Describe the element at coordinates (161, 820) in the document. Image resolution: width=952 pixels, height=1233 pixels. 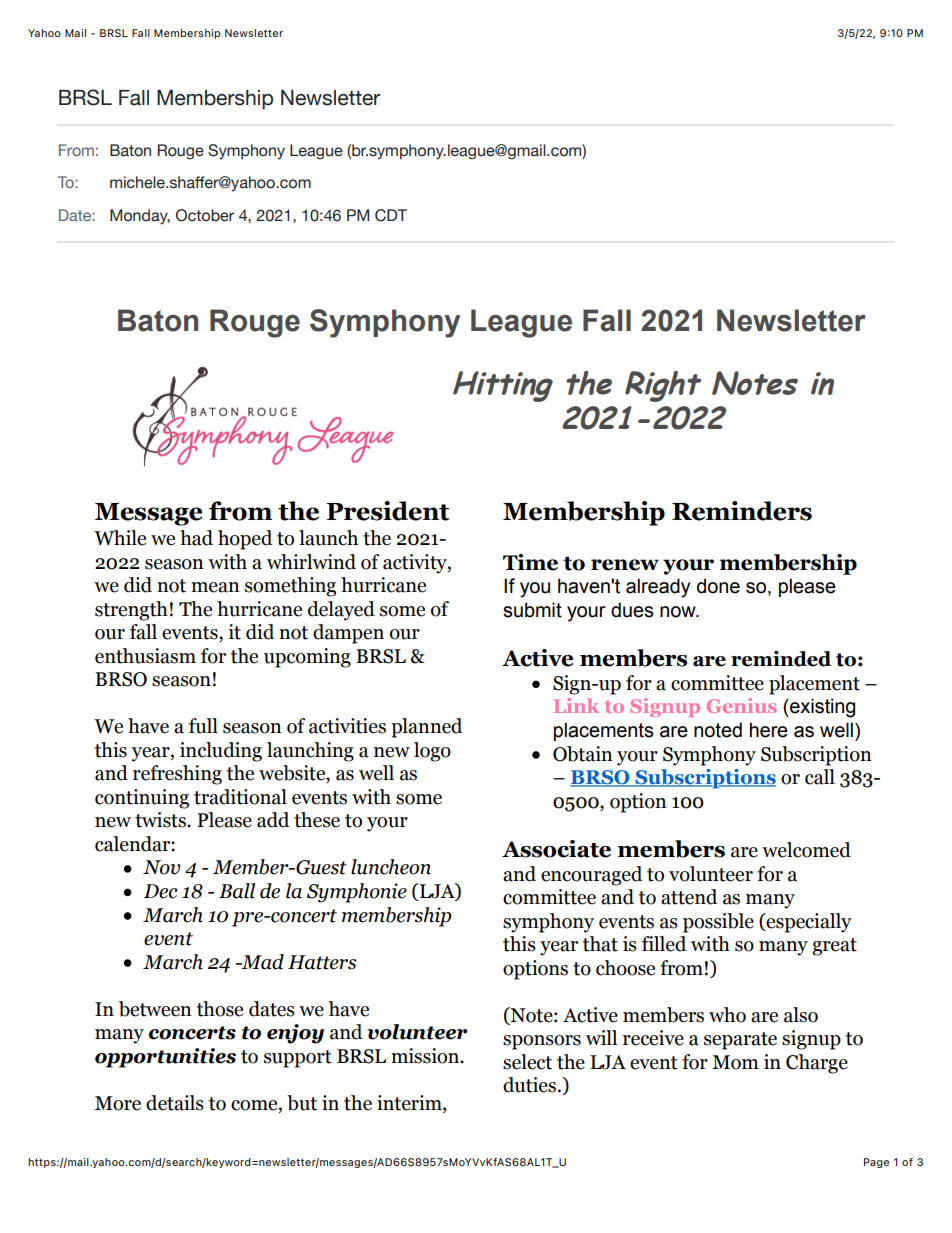
I see `twists` at that location.
